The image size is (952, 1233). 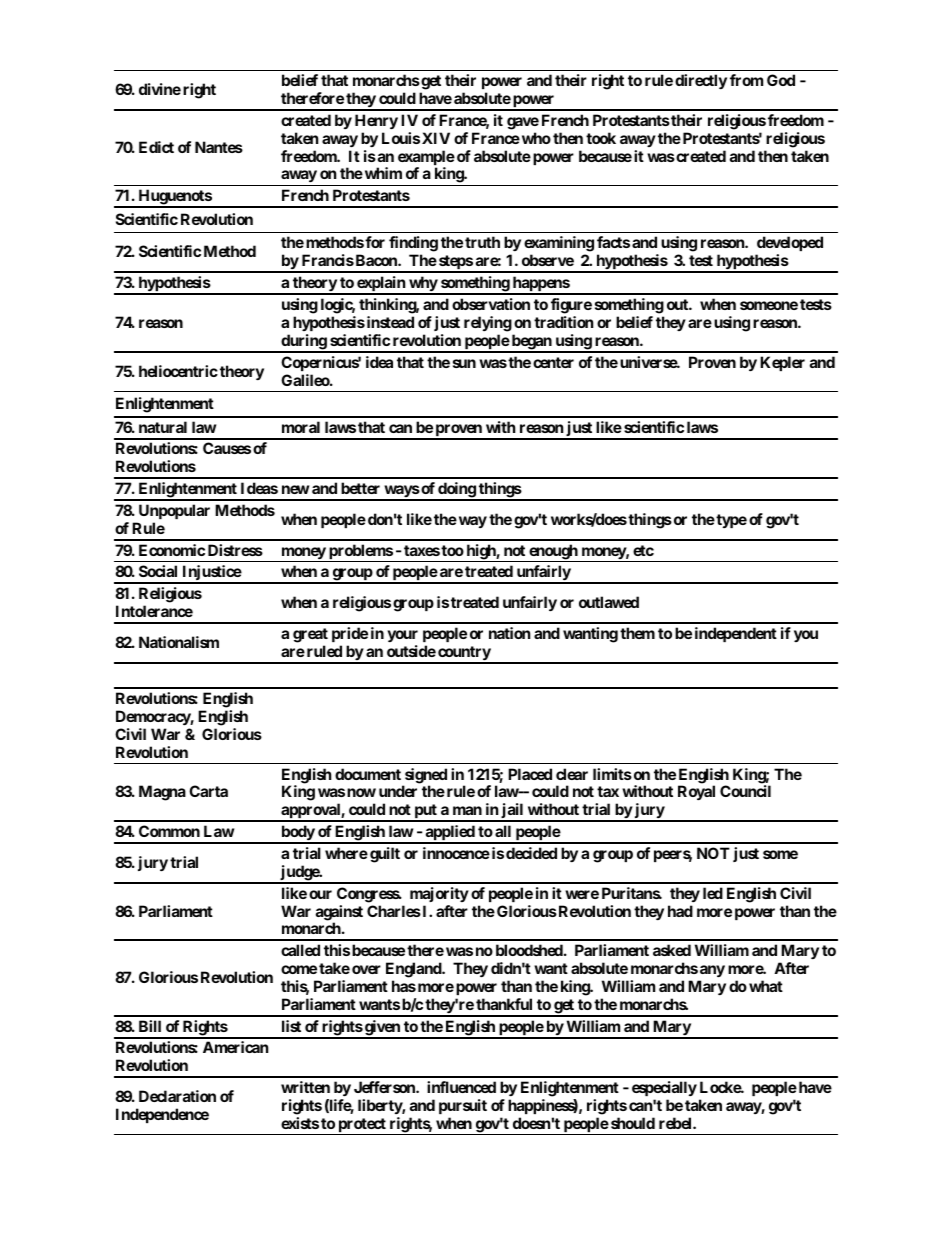 What do you see at coordinates (701, 81) in the screenshot?
I see `directly` at bounding box center [701, 81].
